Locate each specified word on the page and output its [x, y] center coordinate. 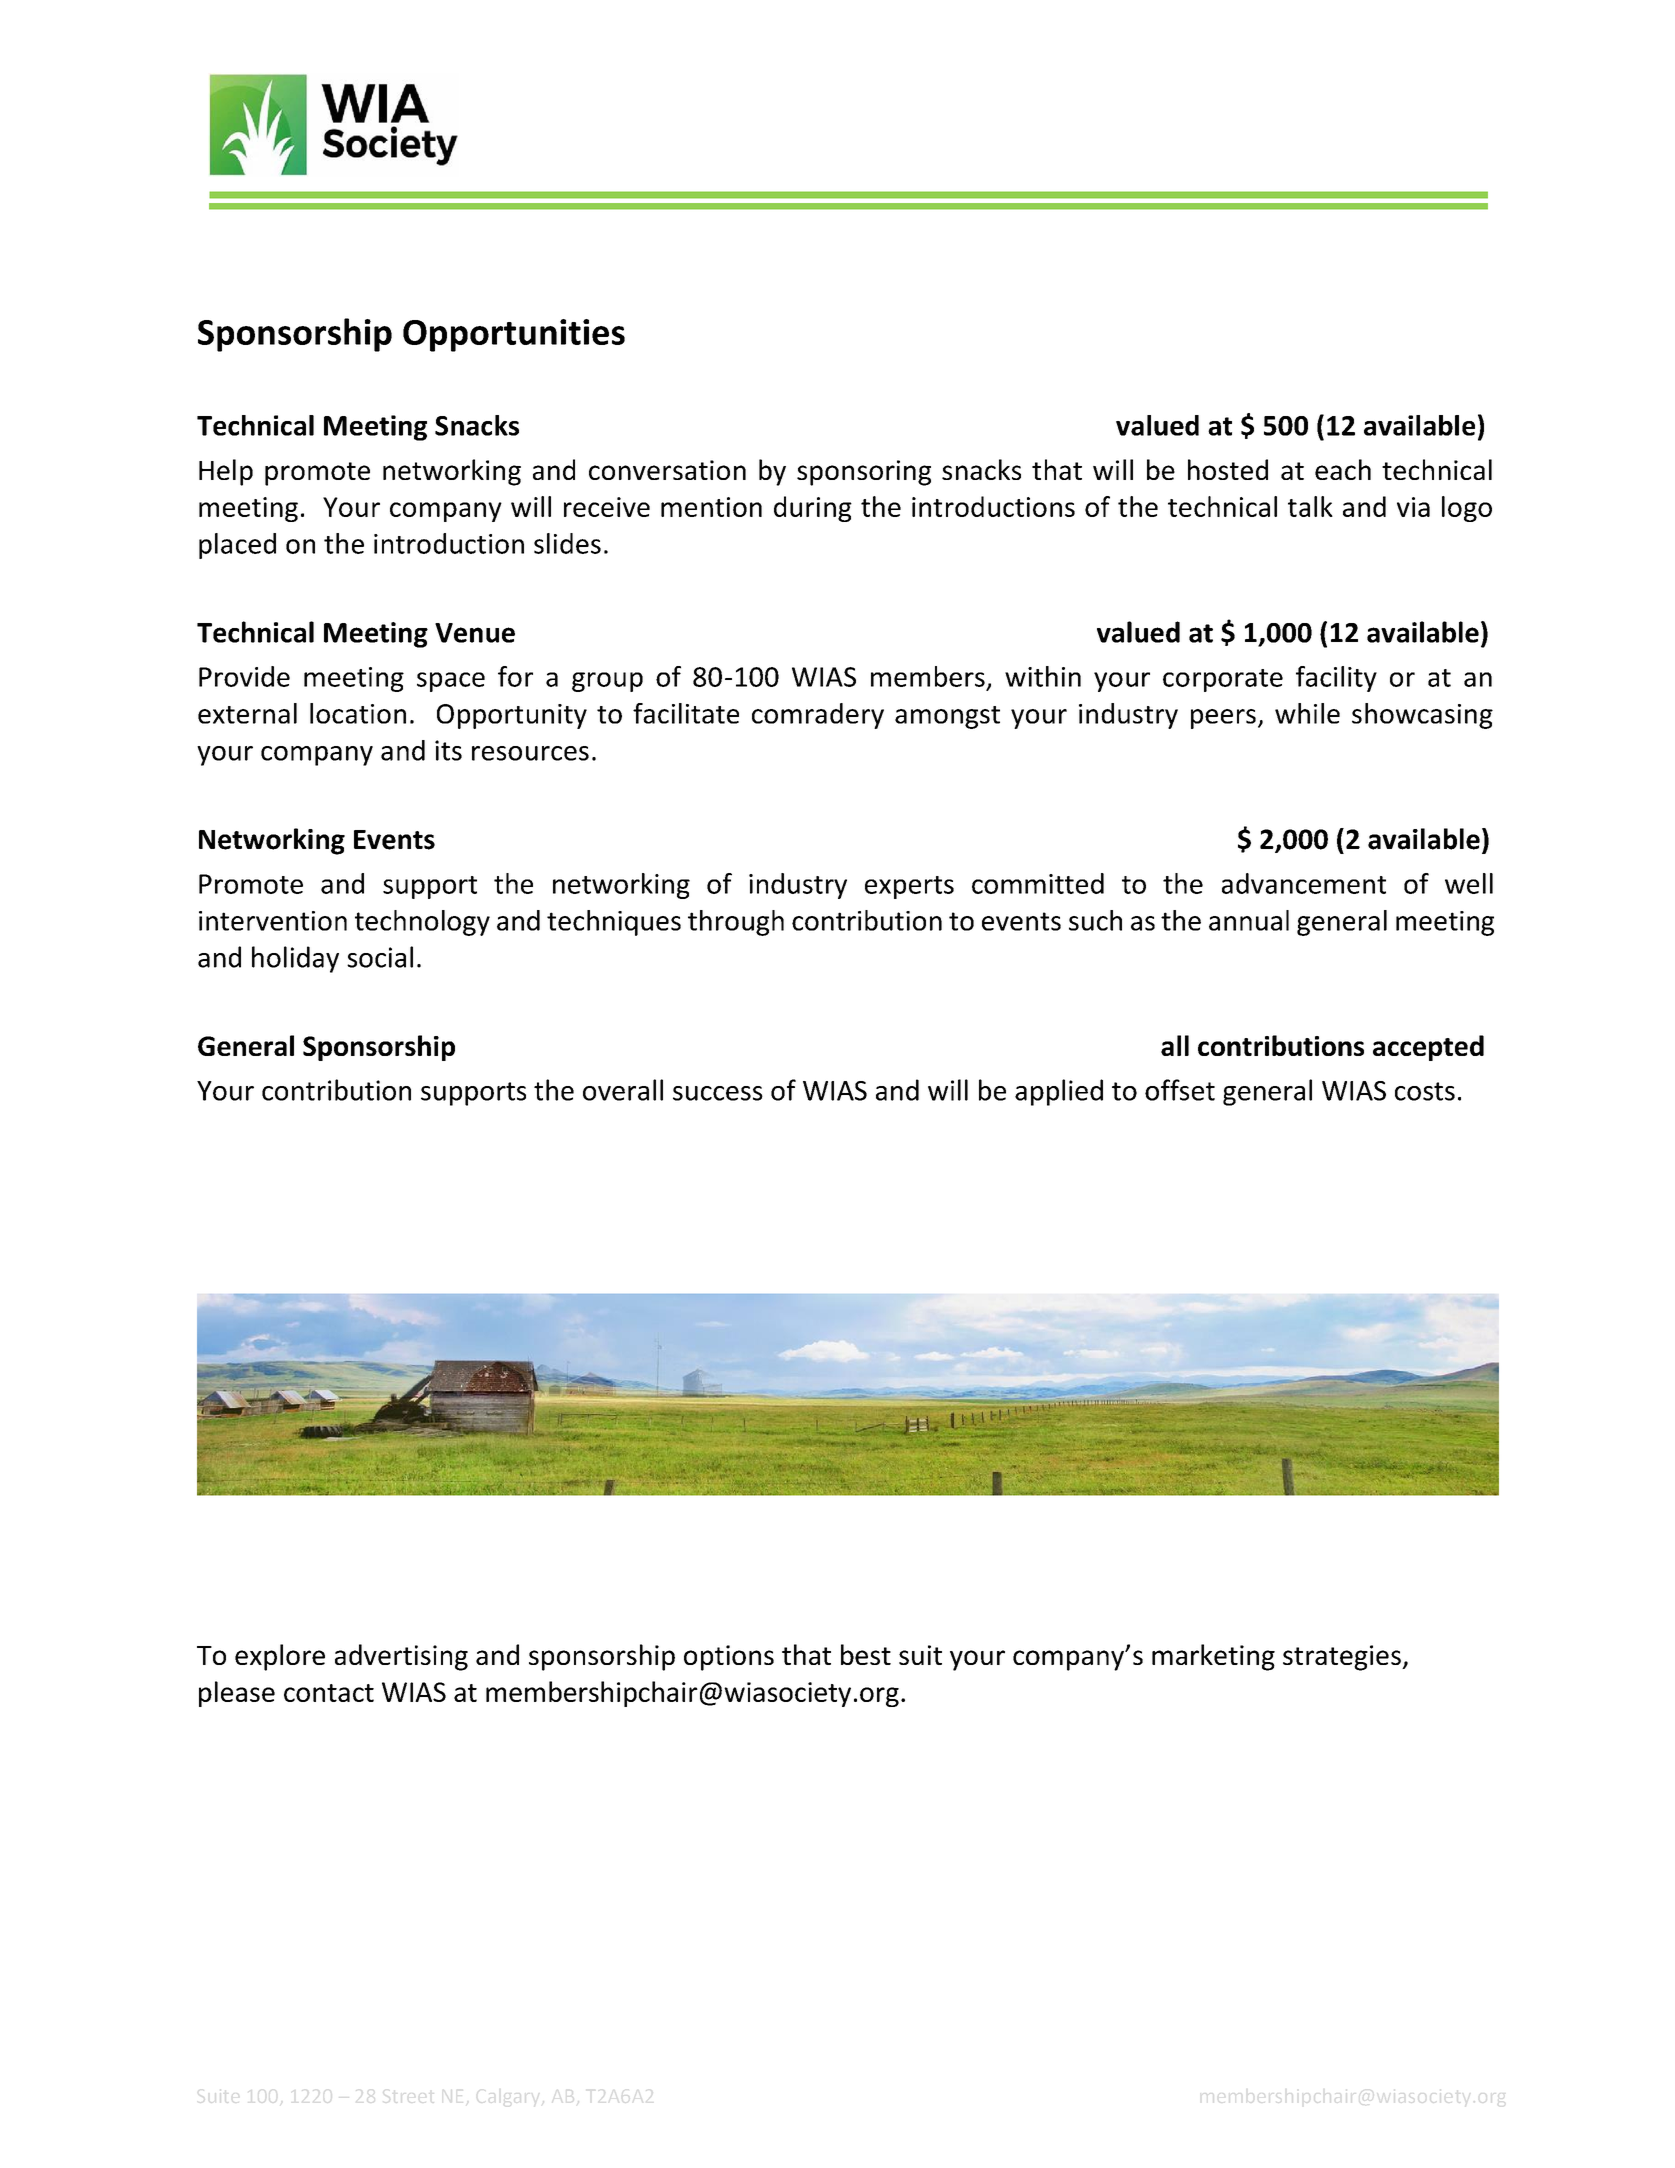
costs [1425, 1091]
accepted [1428, 1048]
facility [1336, 679]
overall [623, 1090]
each [1343, 469]
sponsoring [864, 473]
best [866, 1654]
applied [1059, 1092]
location [358, 713]
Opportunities [514, 335]
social [380, 957]
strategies [1343, 1658]
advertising [401, 1657]
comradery [818, 716]
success [718, 1093]
